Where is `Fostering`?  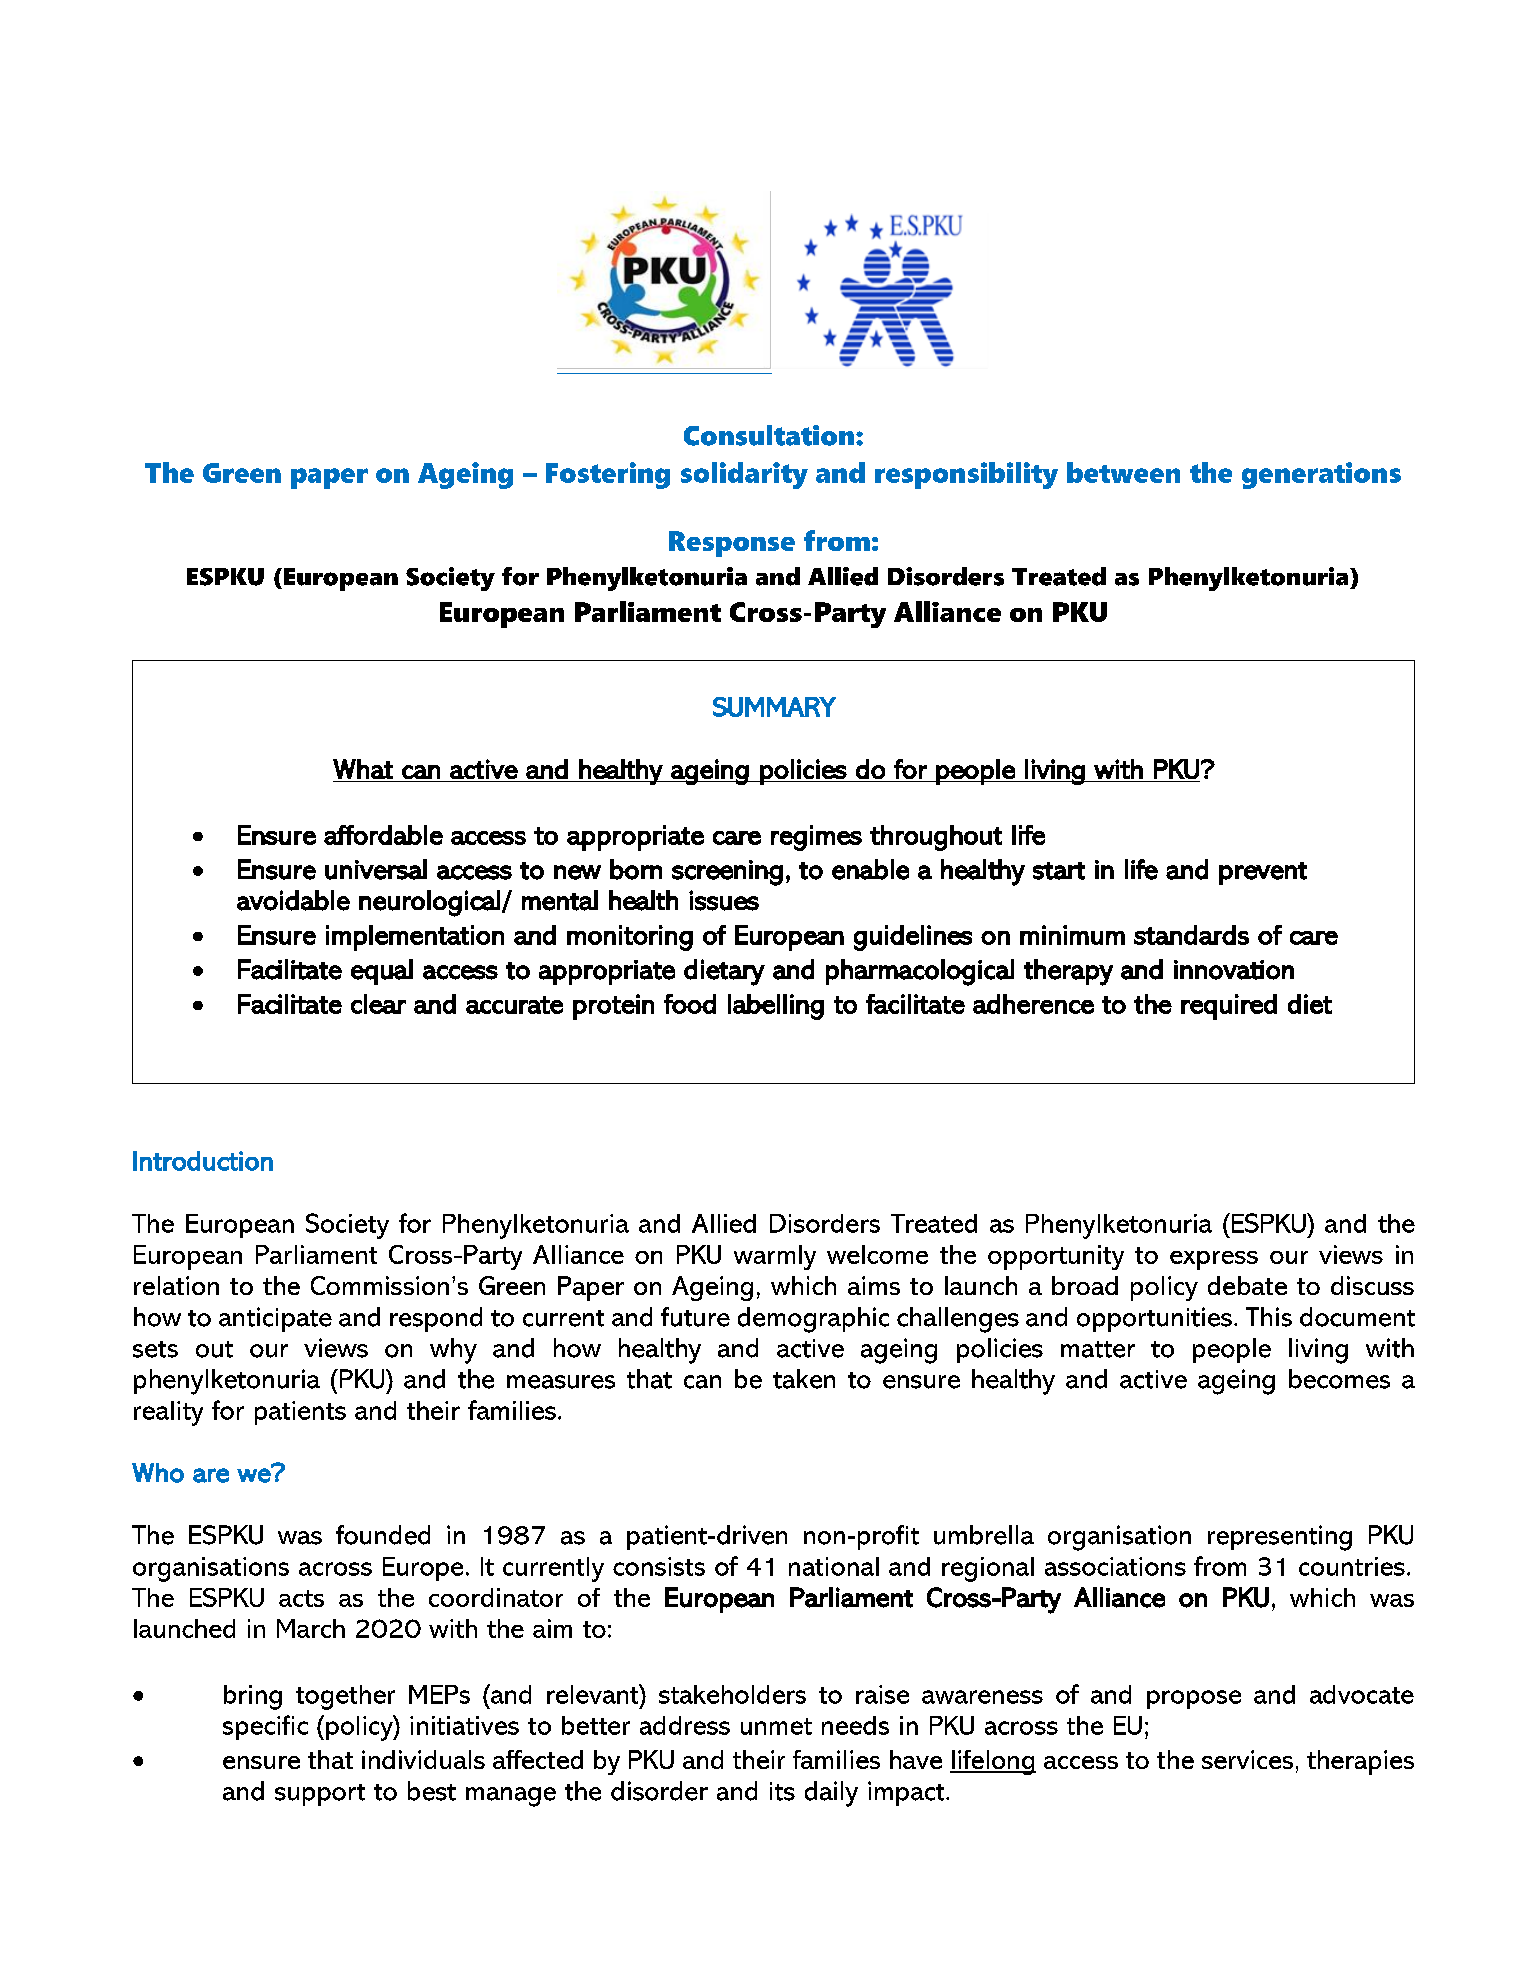 Fostering is located at coordinates (608, 475).
